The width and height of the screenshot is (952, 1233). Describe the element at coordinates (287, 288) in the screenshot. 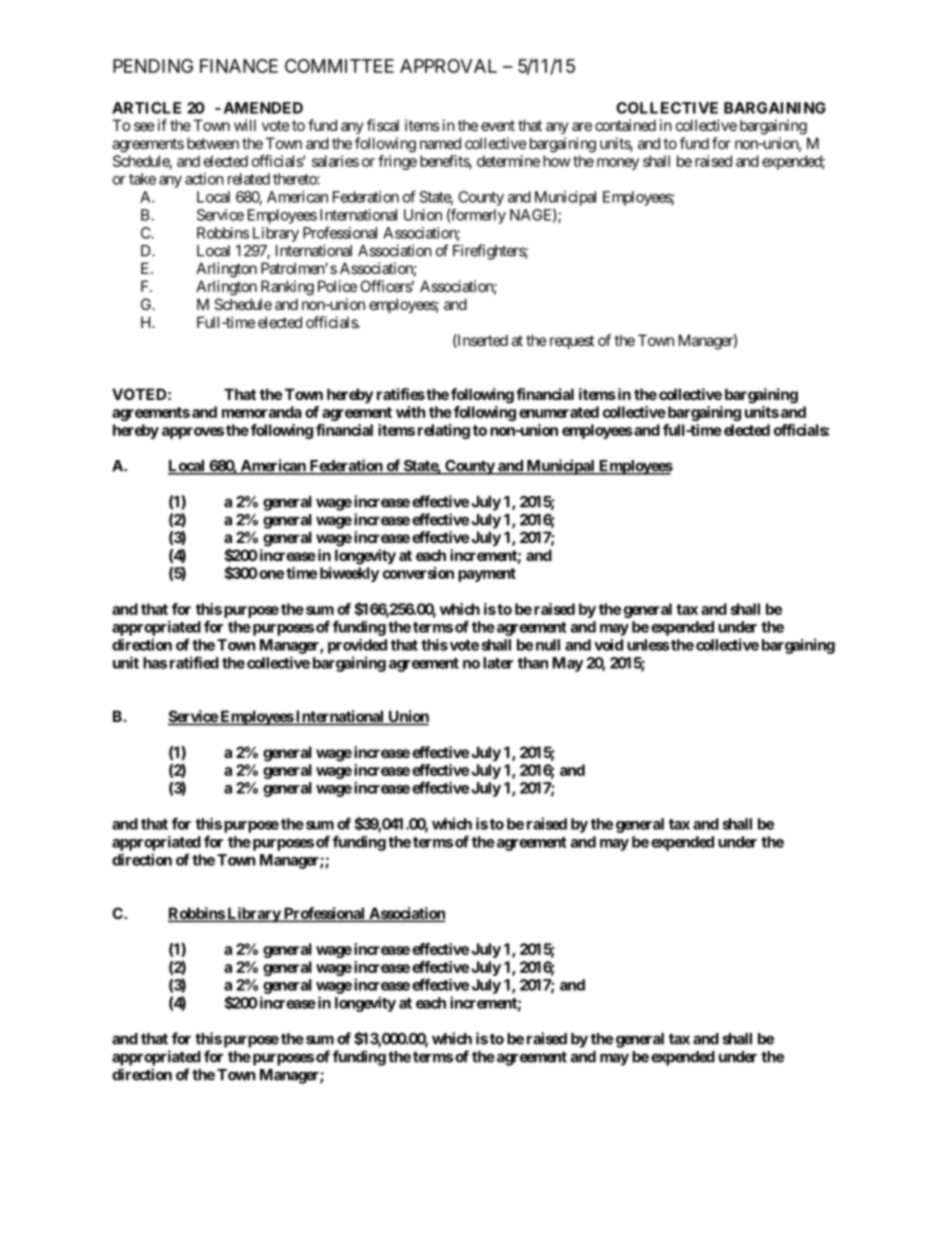

I see `Ranking` at that location.
